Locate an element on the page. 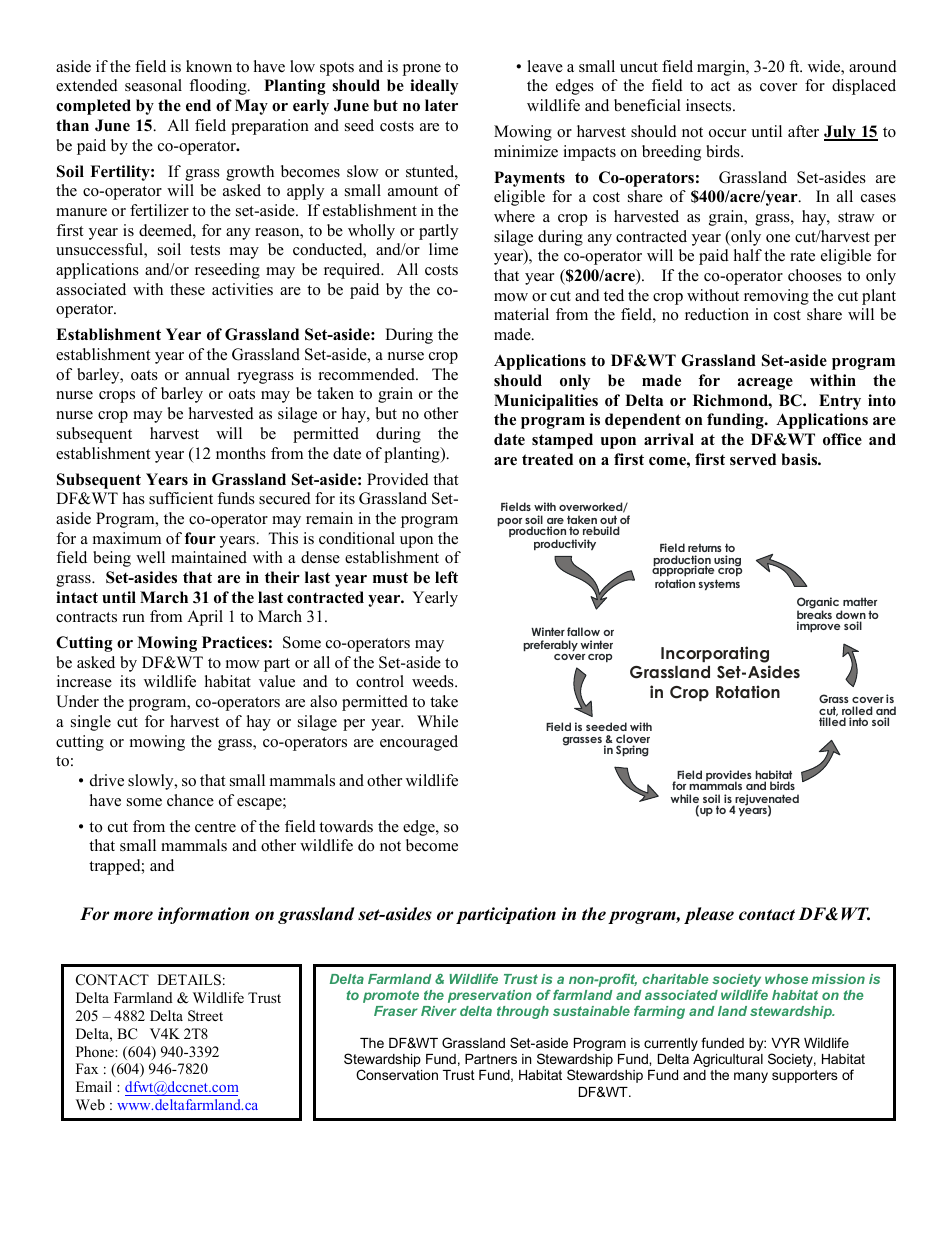  material is located at coordinates (521, 314).
